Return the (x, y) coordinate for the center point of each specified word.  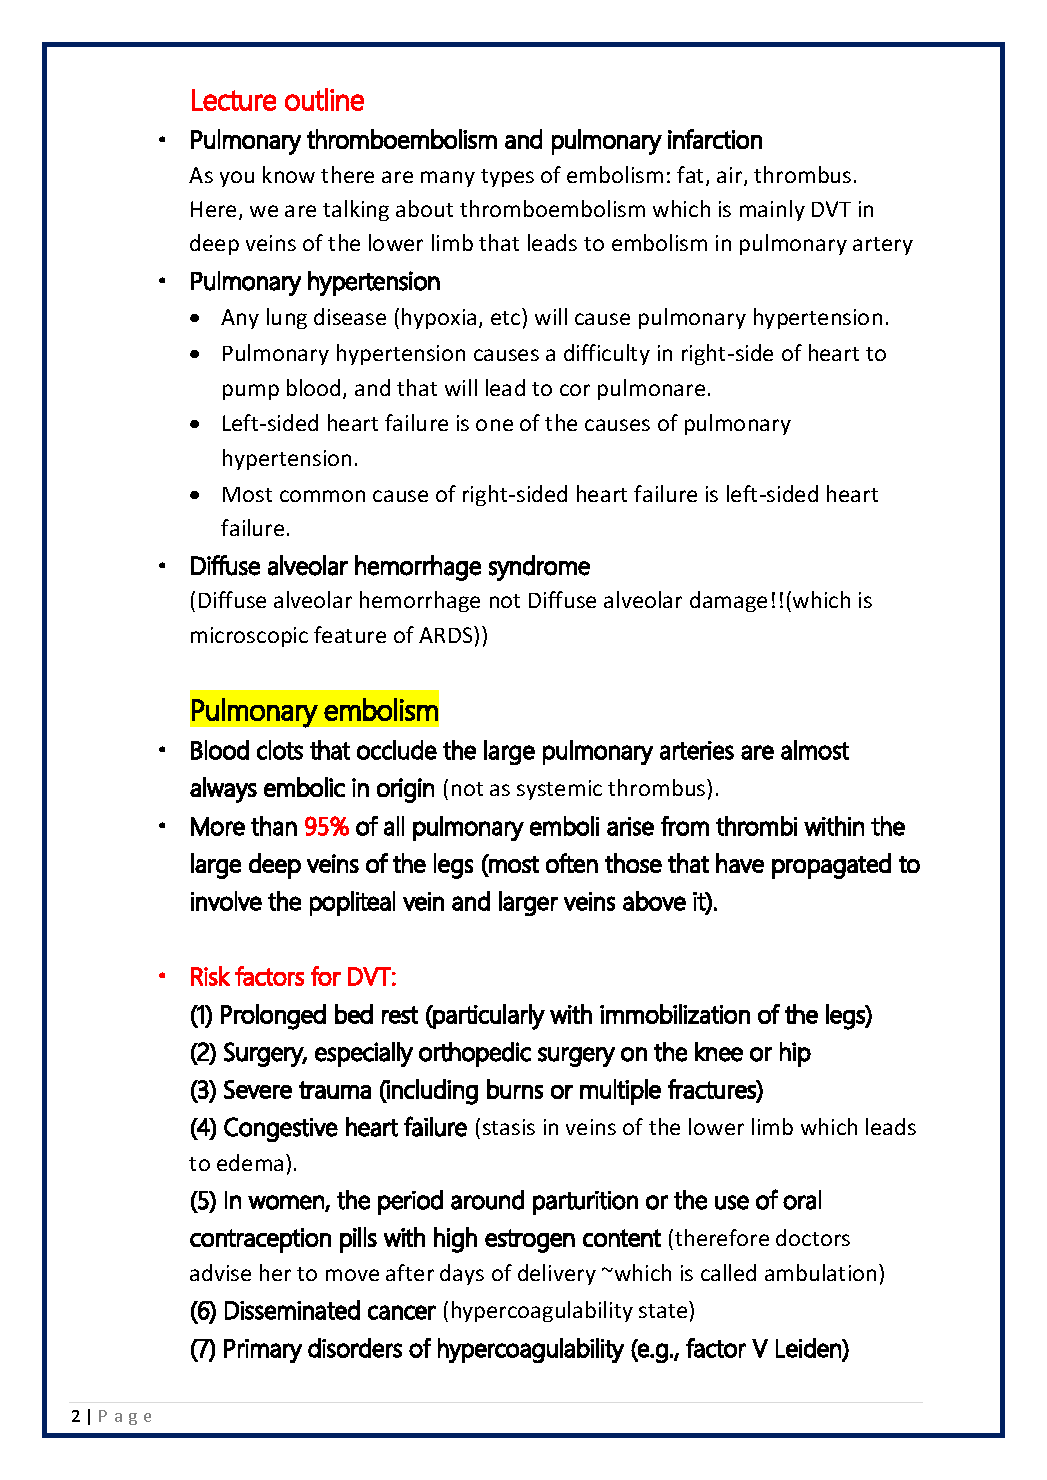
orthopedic (475, 1054)
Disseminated (292, 1310)
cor (575, 390)
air (731, 176)
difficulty (607, 354)
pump (251, 392)
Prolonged (273, 1017)
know (289, 174)
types (507, 178)
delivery (557, 1274)
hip (795, 1054)
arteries (697, 750)
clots (280, 750)
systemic (559, 790)
